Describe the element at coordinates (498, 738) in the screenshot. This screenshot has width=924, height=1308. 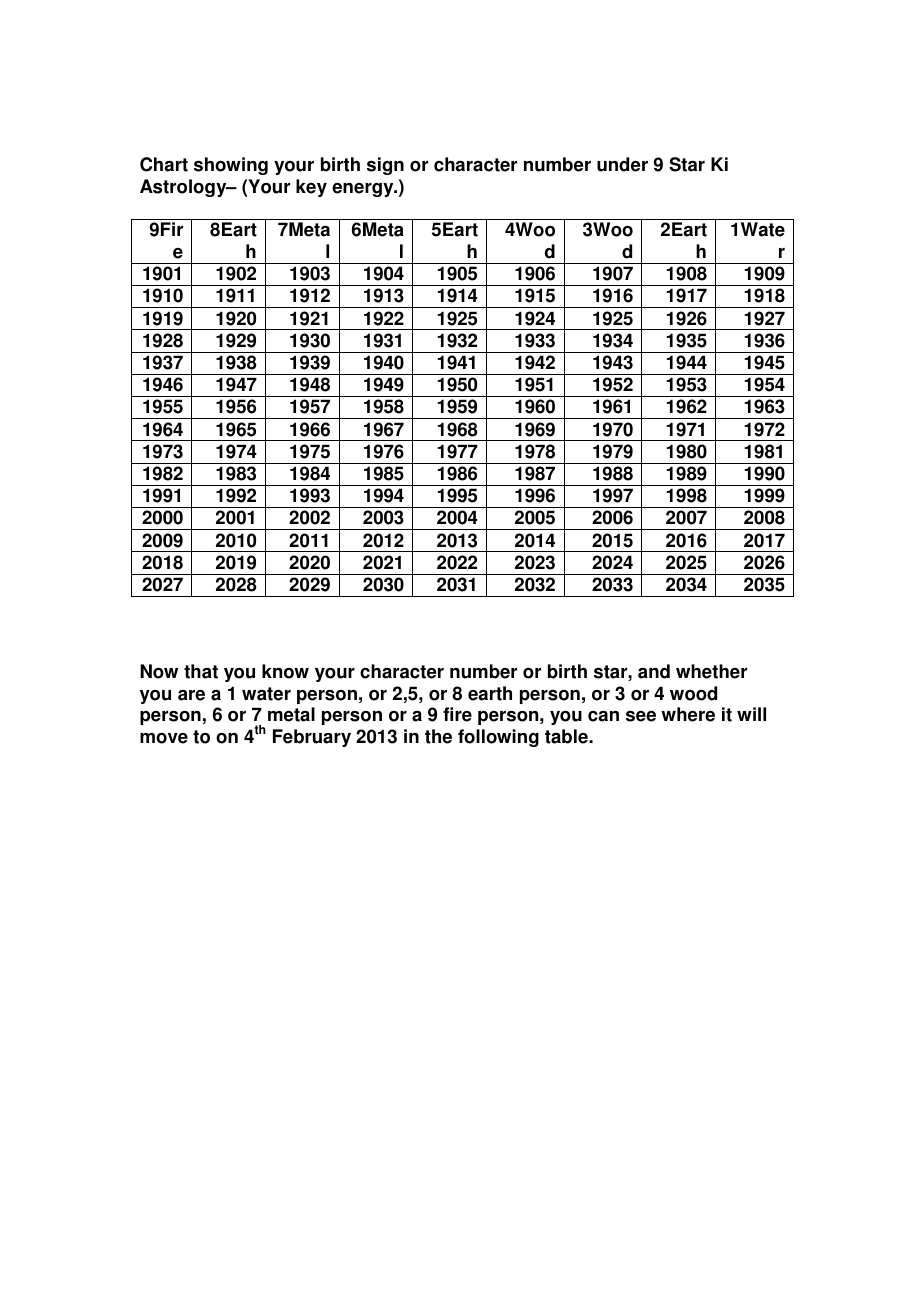
I see `following` at that location.
